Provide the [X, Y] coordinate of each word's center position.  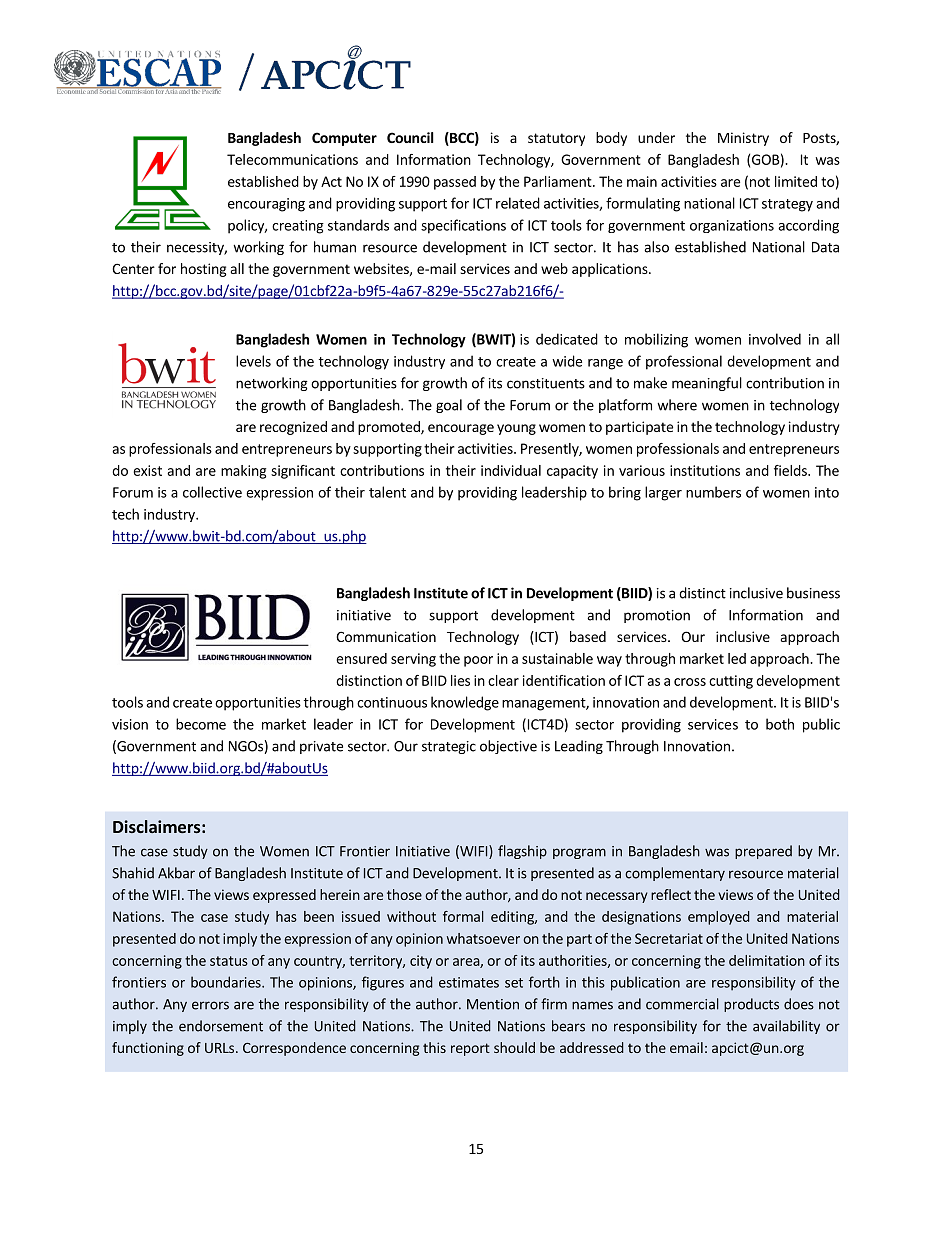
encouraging [266, 205]
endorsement [221, 1026]
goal [449, 406]
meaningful [707, 384]
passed [455, 183]
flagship [522, 852]
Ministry [743, 139]
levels [253, 361]
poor [478, 661]
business [813, 593]
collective [212, 492]
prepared [763, 852]
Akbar [176, 873]
